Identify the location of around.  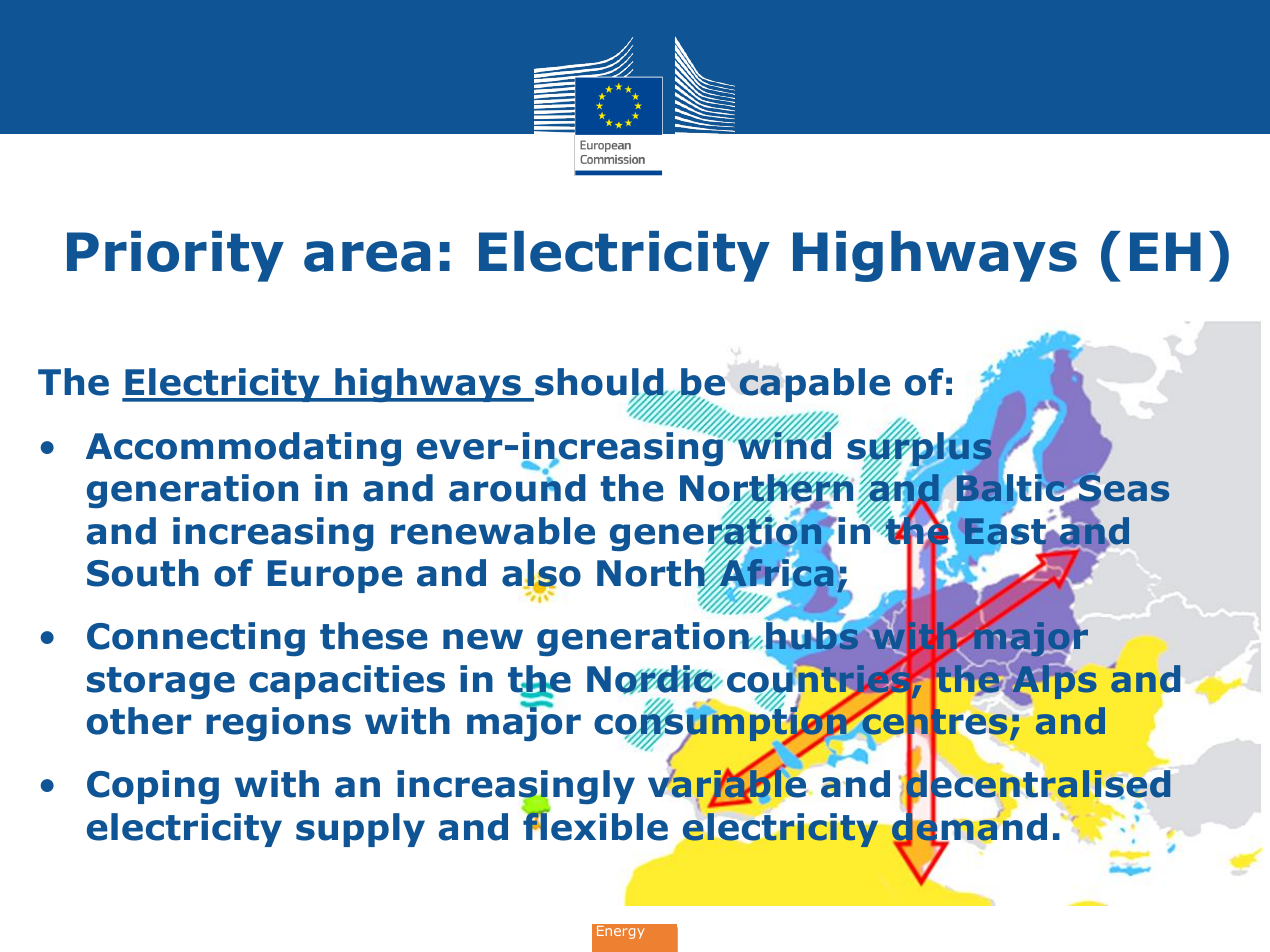
(517, 487).
